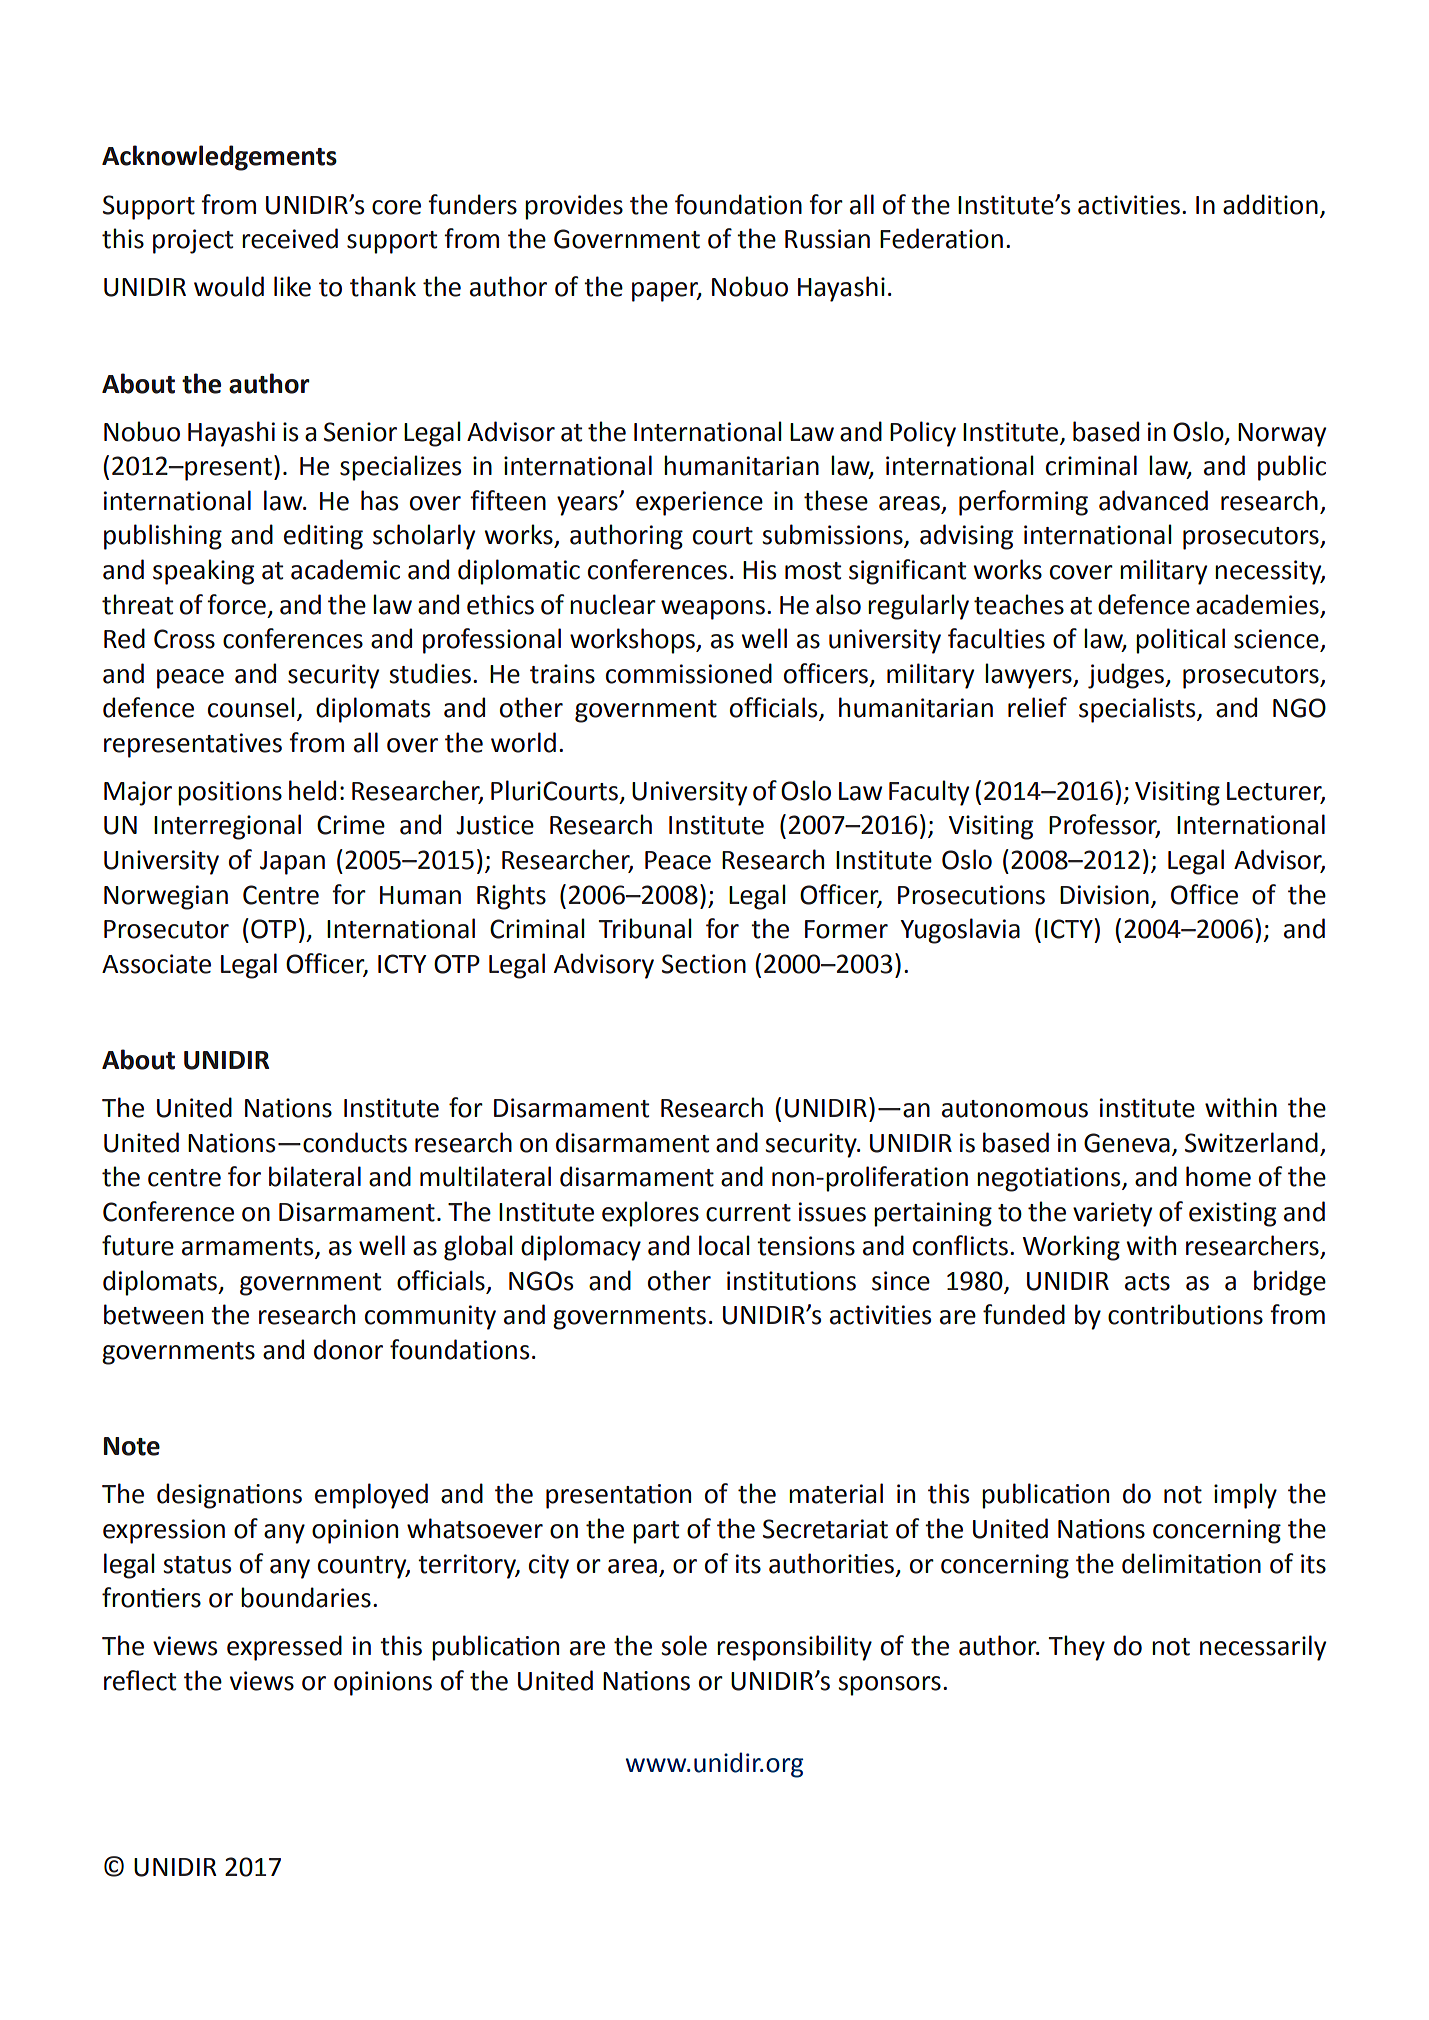 This screenshot has width=1429, height=2020. What do you see at coordinates (290, 238) in the screenshot?
I see `received` at bounding box center [290, 238].
